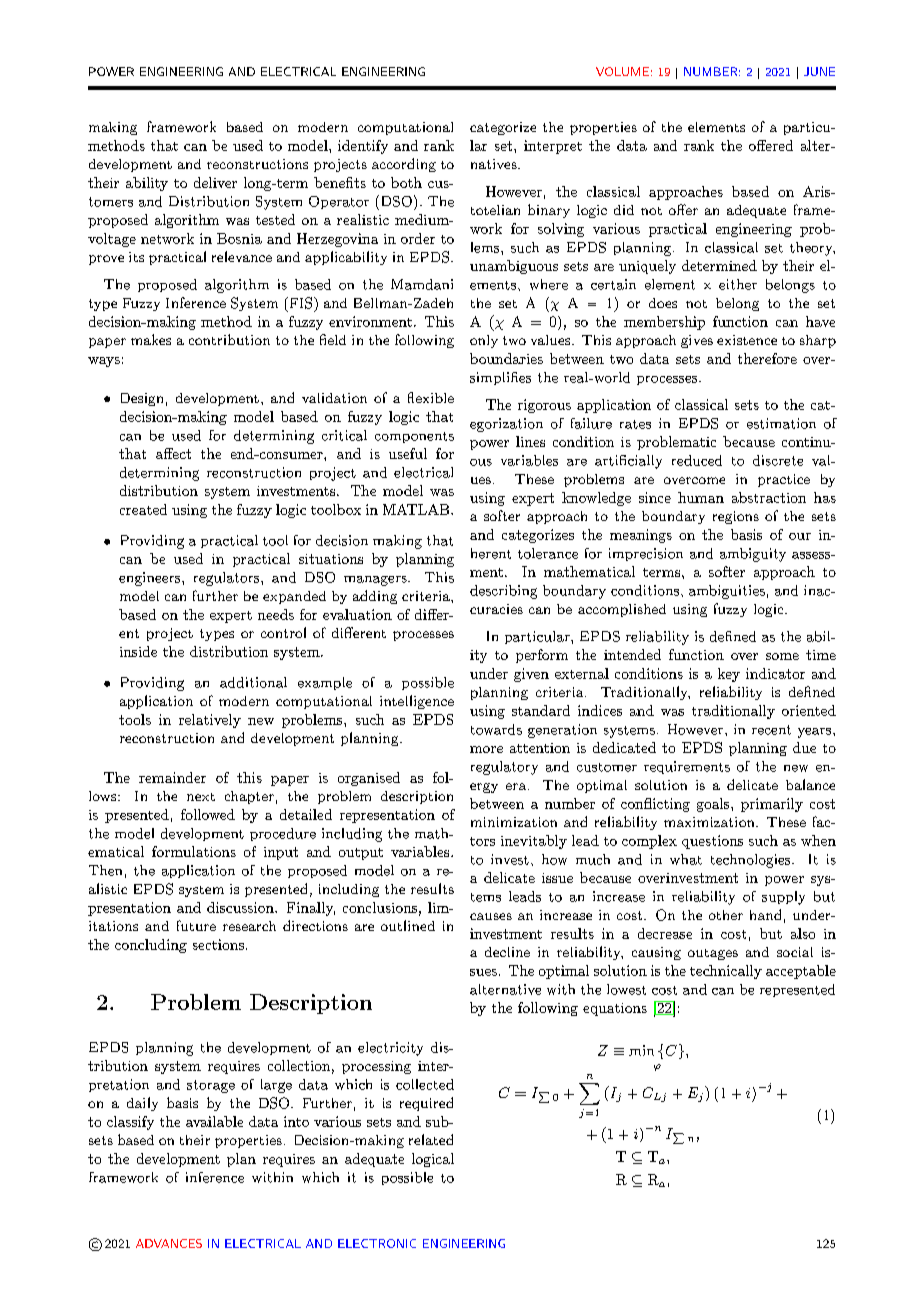 The height and width of the page is (1308, 924). What do you see at coordinates (431, 1139) in the page?
I see `related` at bounding box center [431, 1139].
